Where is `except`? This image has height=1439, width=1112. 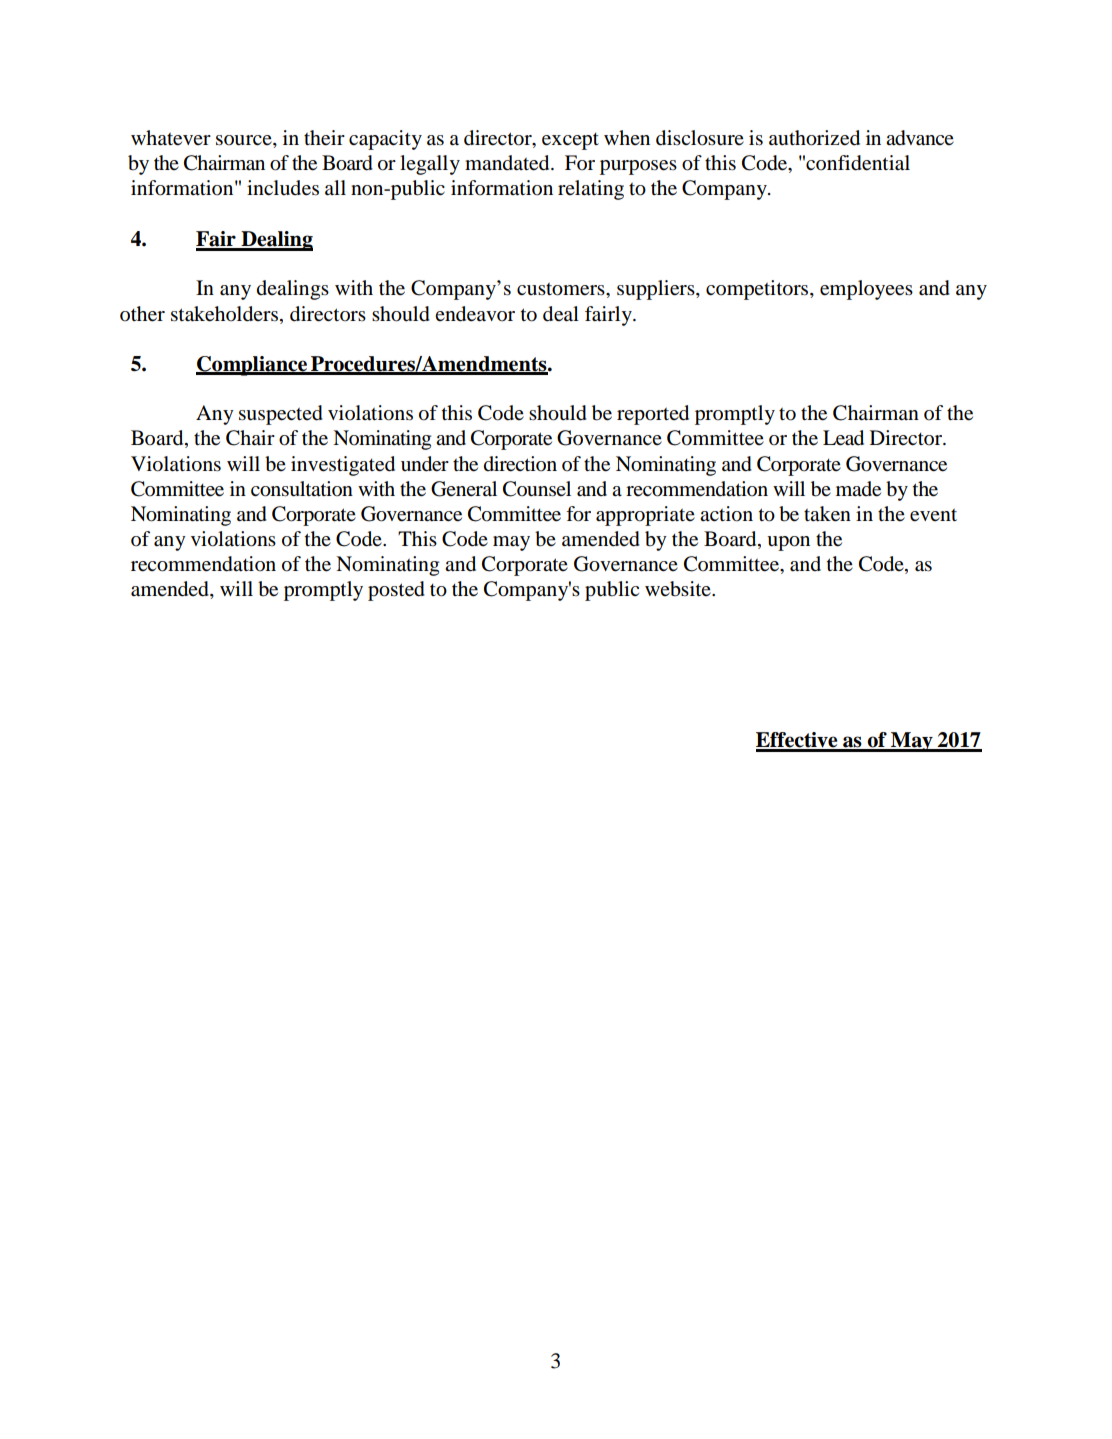
except is located at coordinates (570, 141).
